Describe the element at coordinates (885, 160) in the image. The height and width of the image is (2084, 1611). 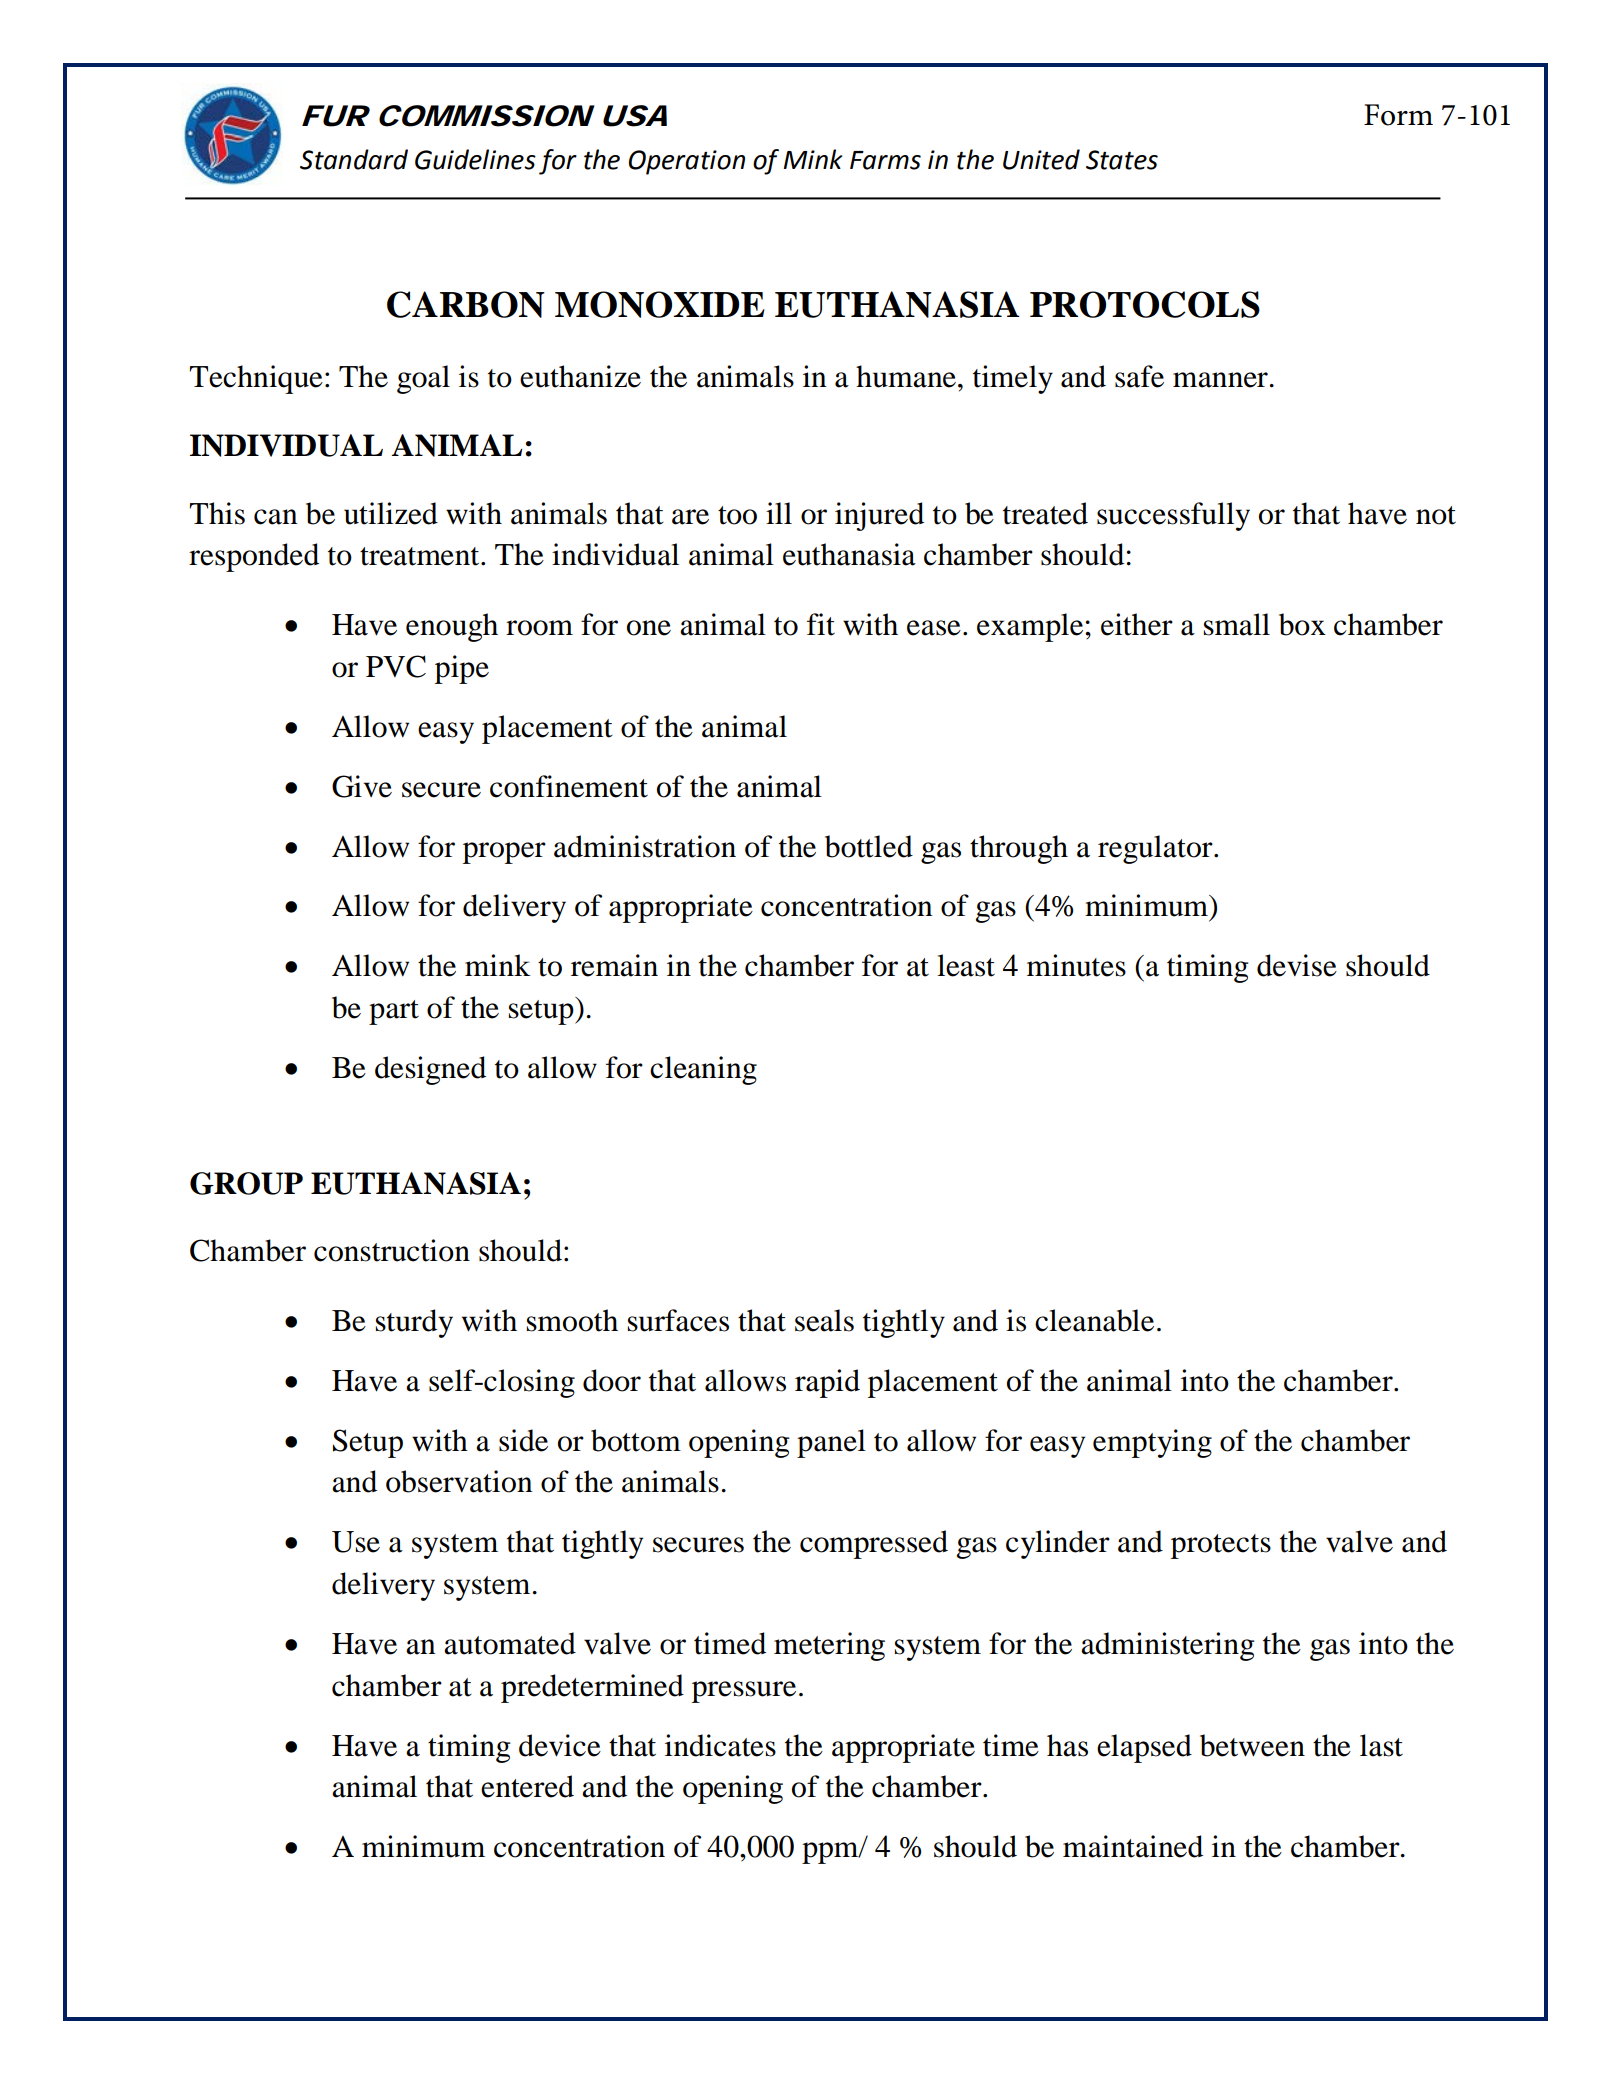
I see `Farms` at that location.
